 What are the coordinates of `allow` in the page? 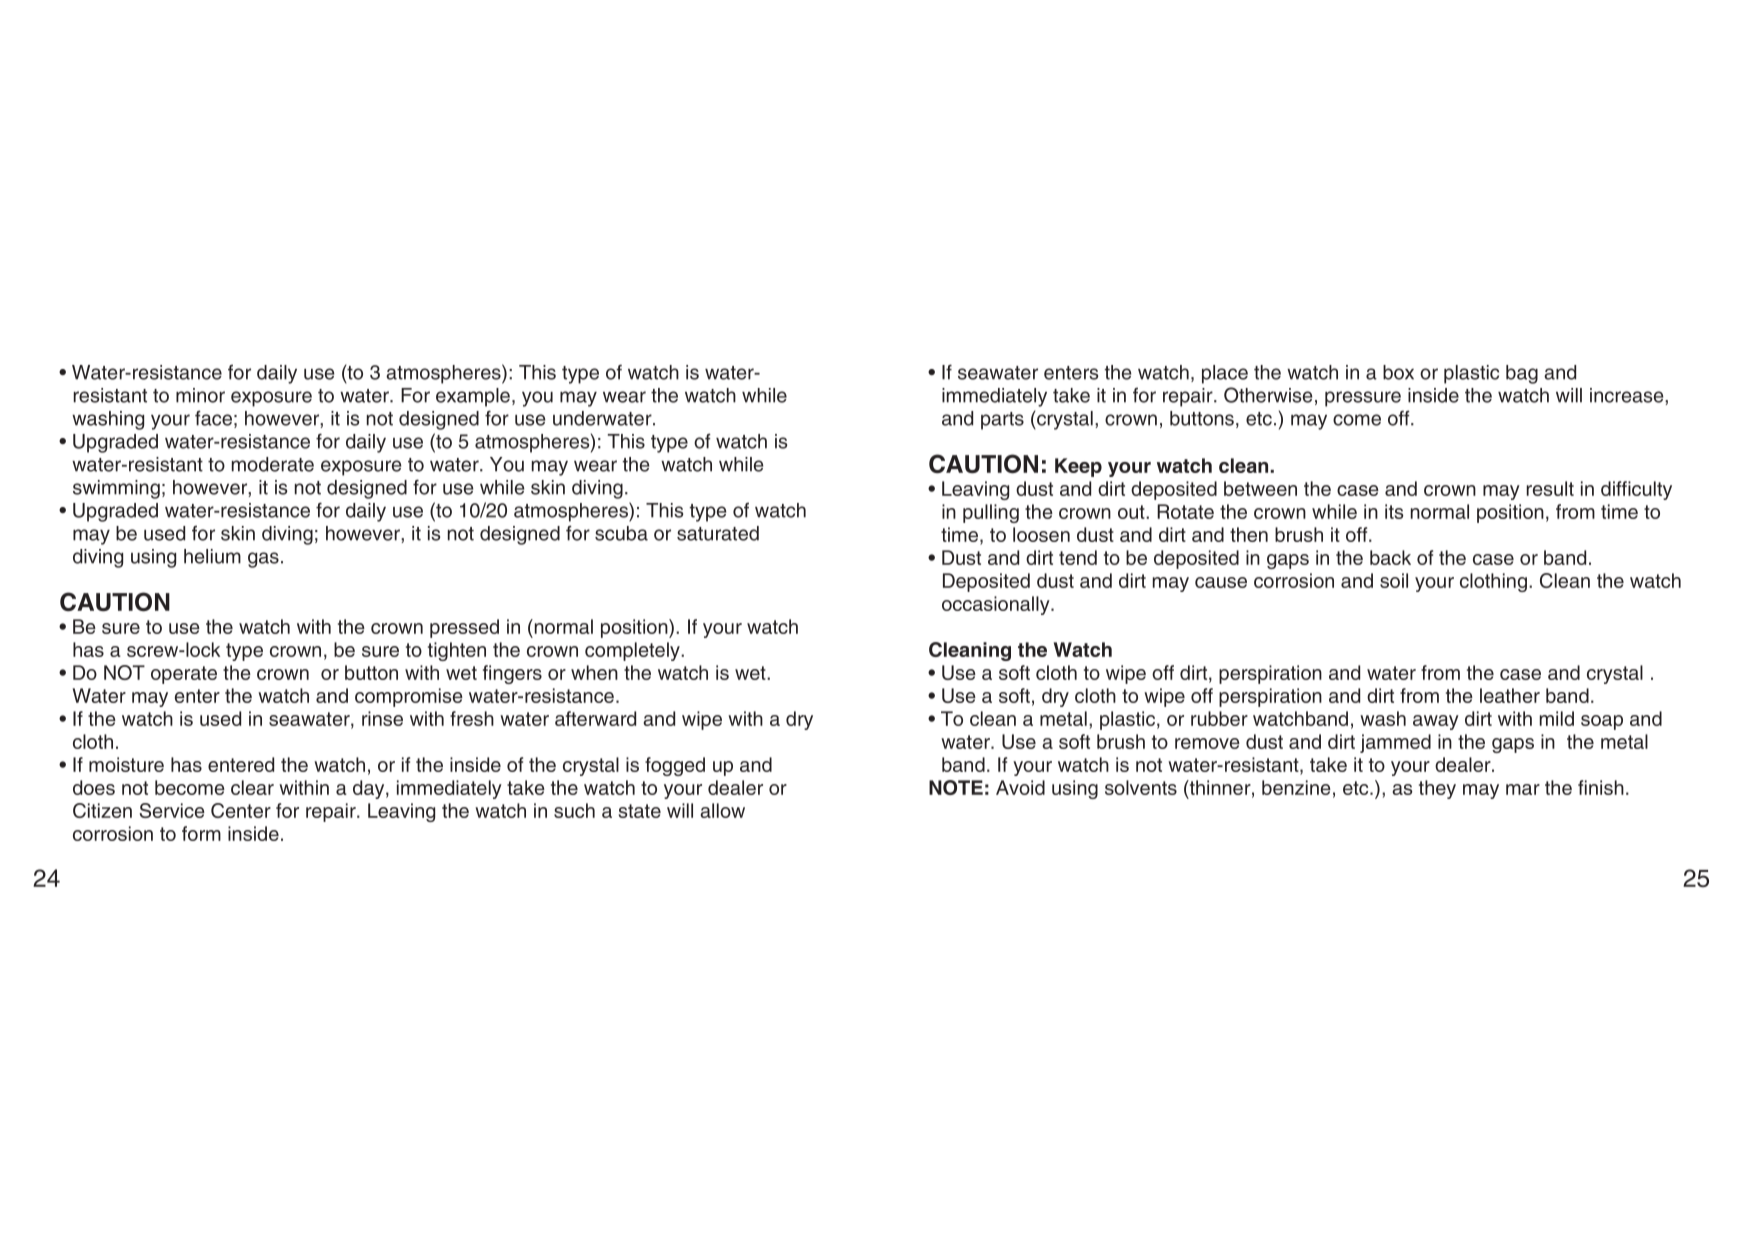 It's located at (722, 810).
